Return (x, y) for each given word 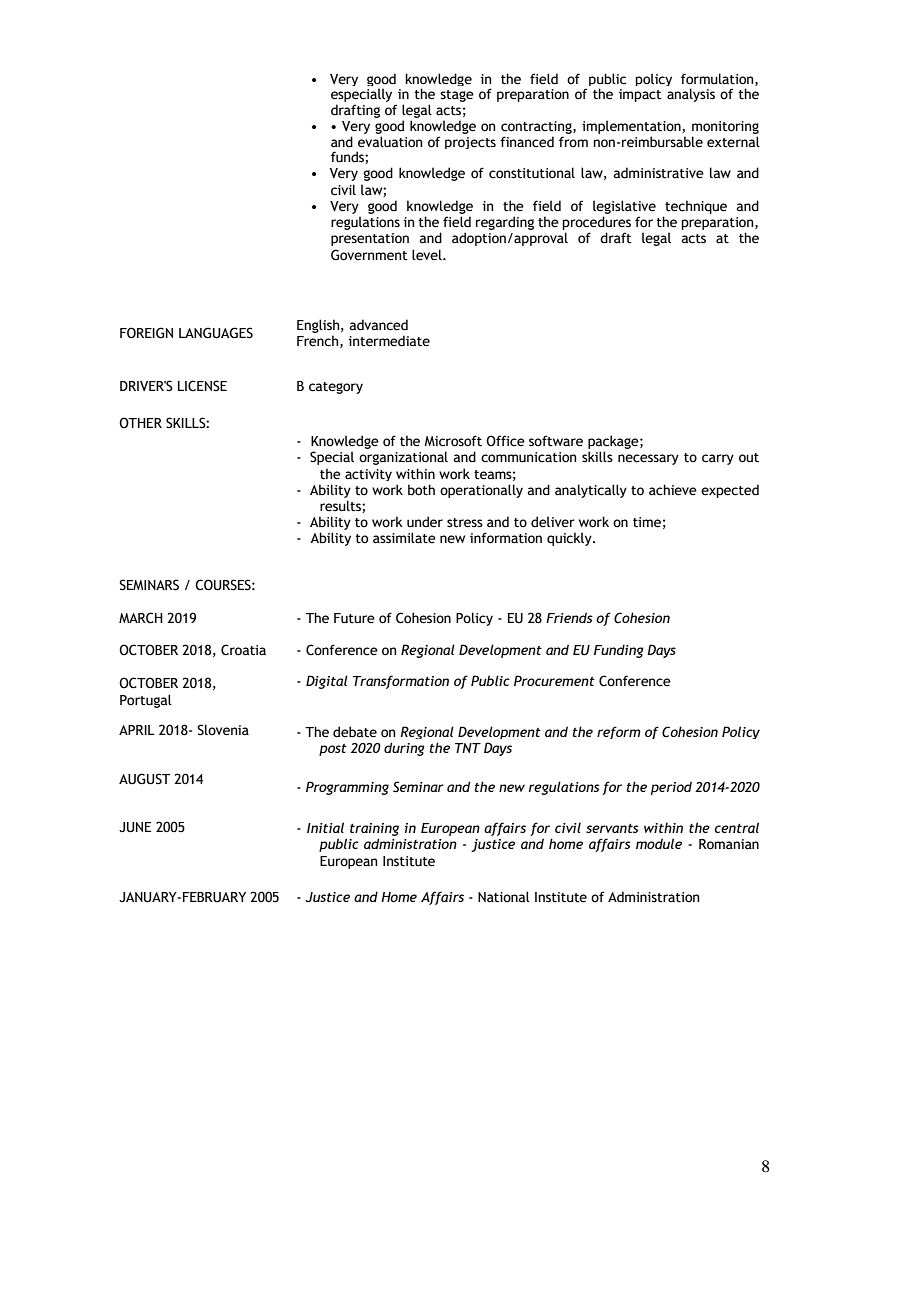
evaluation (390, 142)
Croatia (243, 650)
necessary (648, 459)
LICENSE (202, 386)
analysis (691, 95)
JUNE (135, 827)
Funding (618, 651)
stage (457, 96)
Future (354, 618)
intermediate (389, 341)
